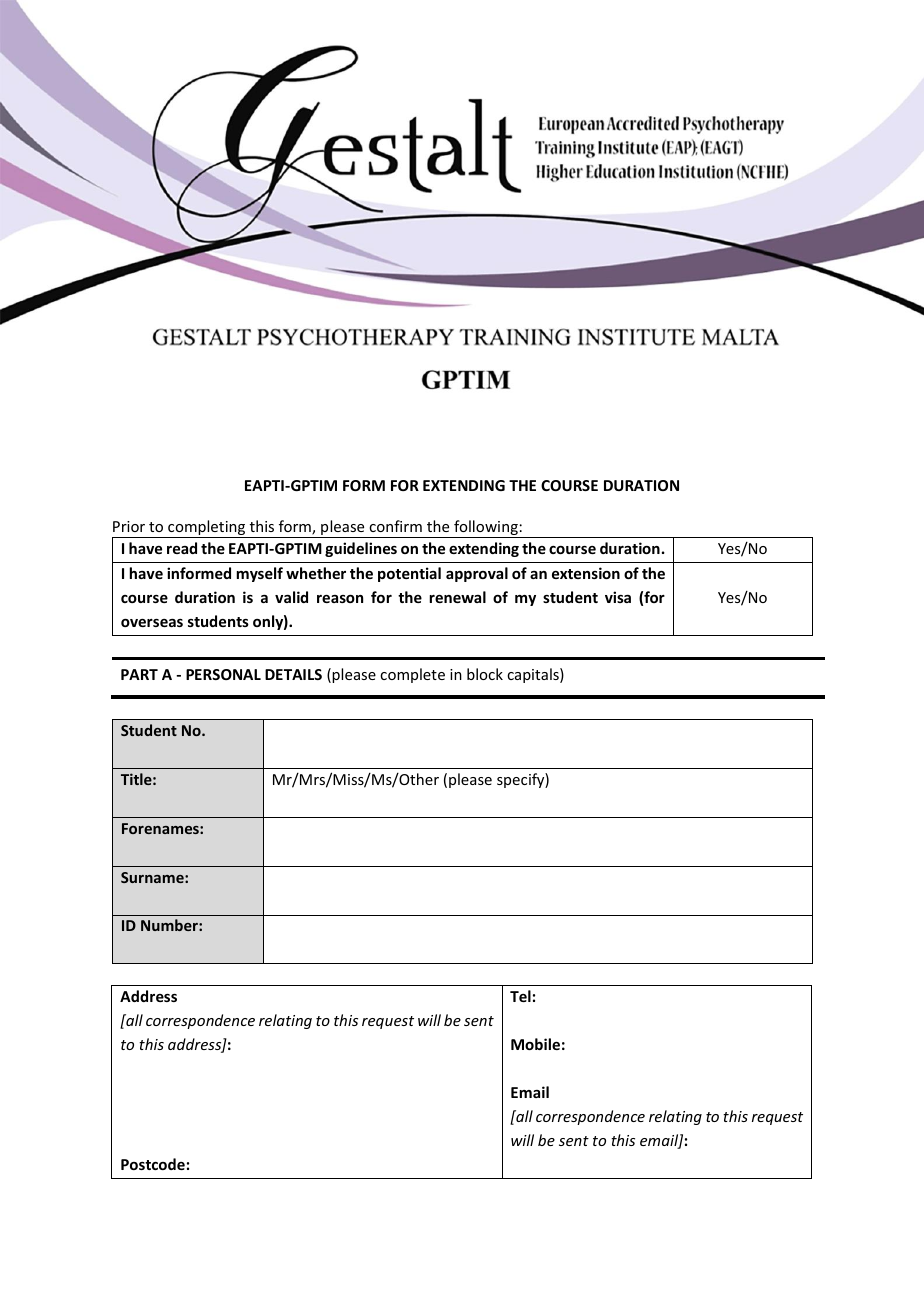  I want to click on reason, so click(340, 599).
